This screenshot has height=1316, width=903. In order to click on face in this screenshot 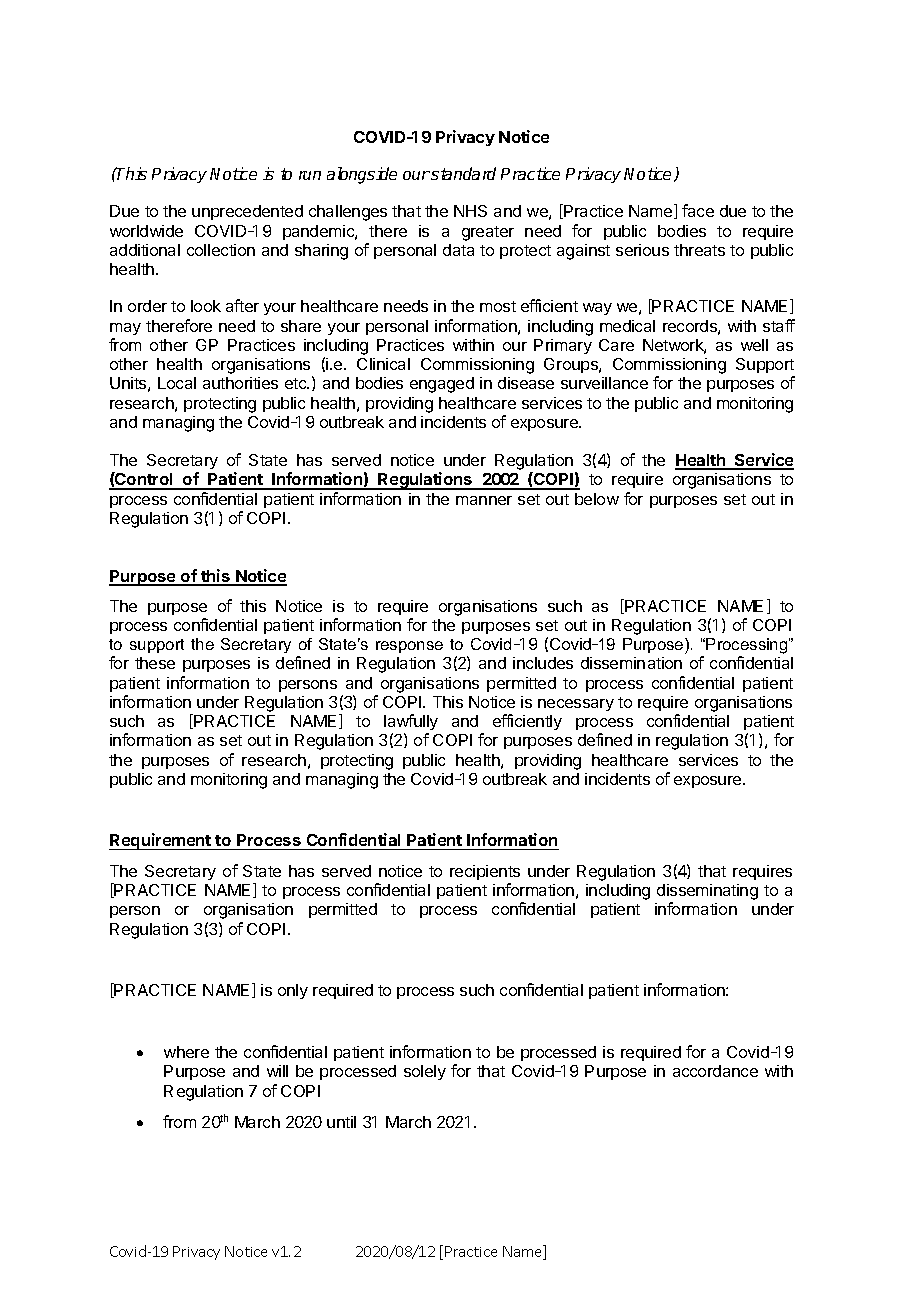, I will do `click(698, 210)`.
